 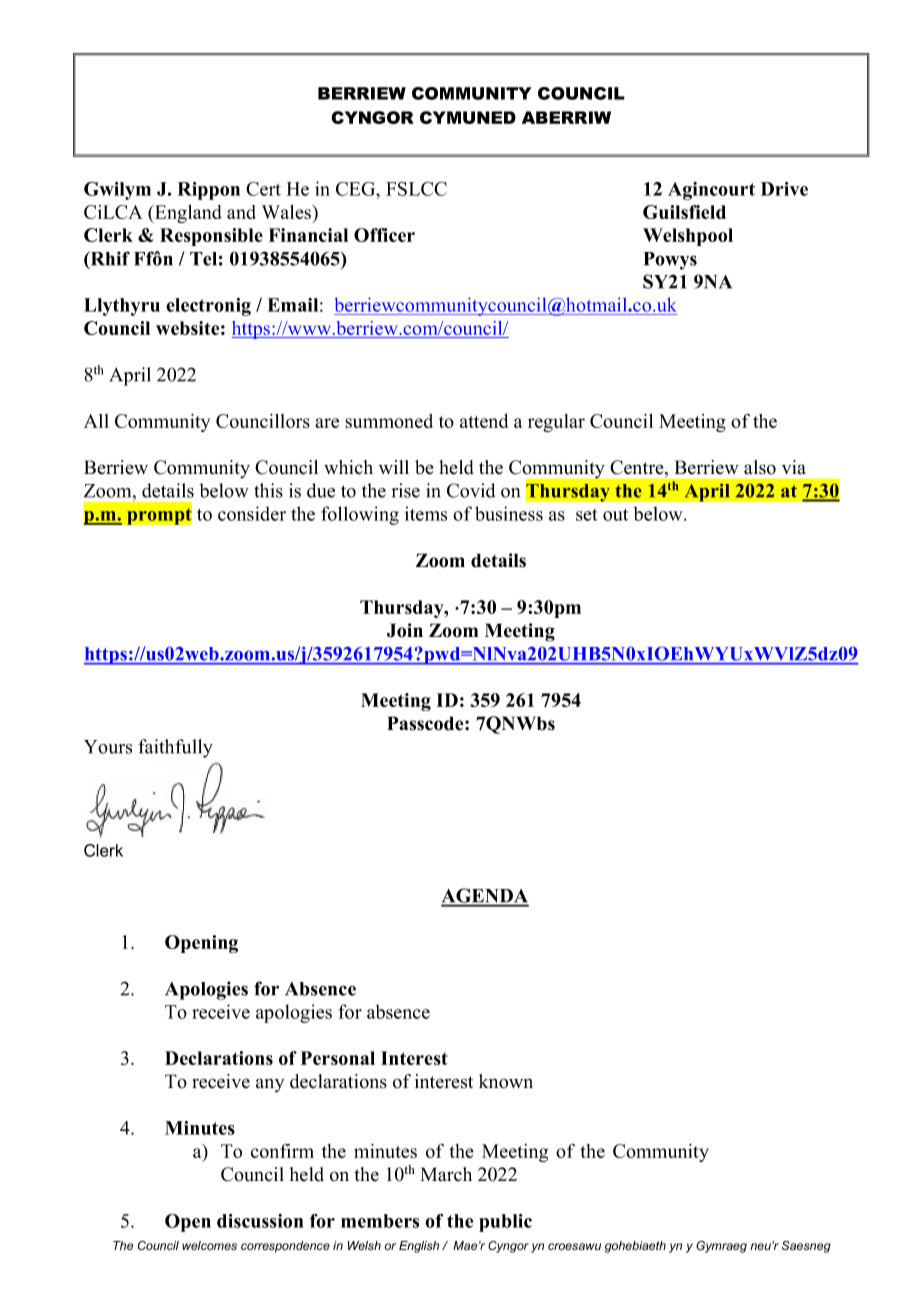 What do you see at coordinates (505, 1223) in the image?
I see `public` at bounding box center [505, 1223].
